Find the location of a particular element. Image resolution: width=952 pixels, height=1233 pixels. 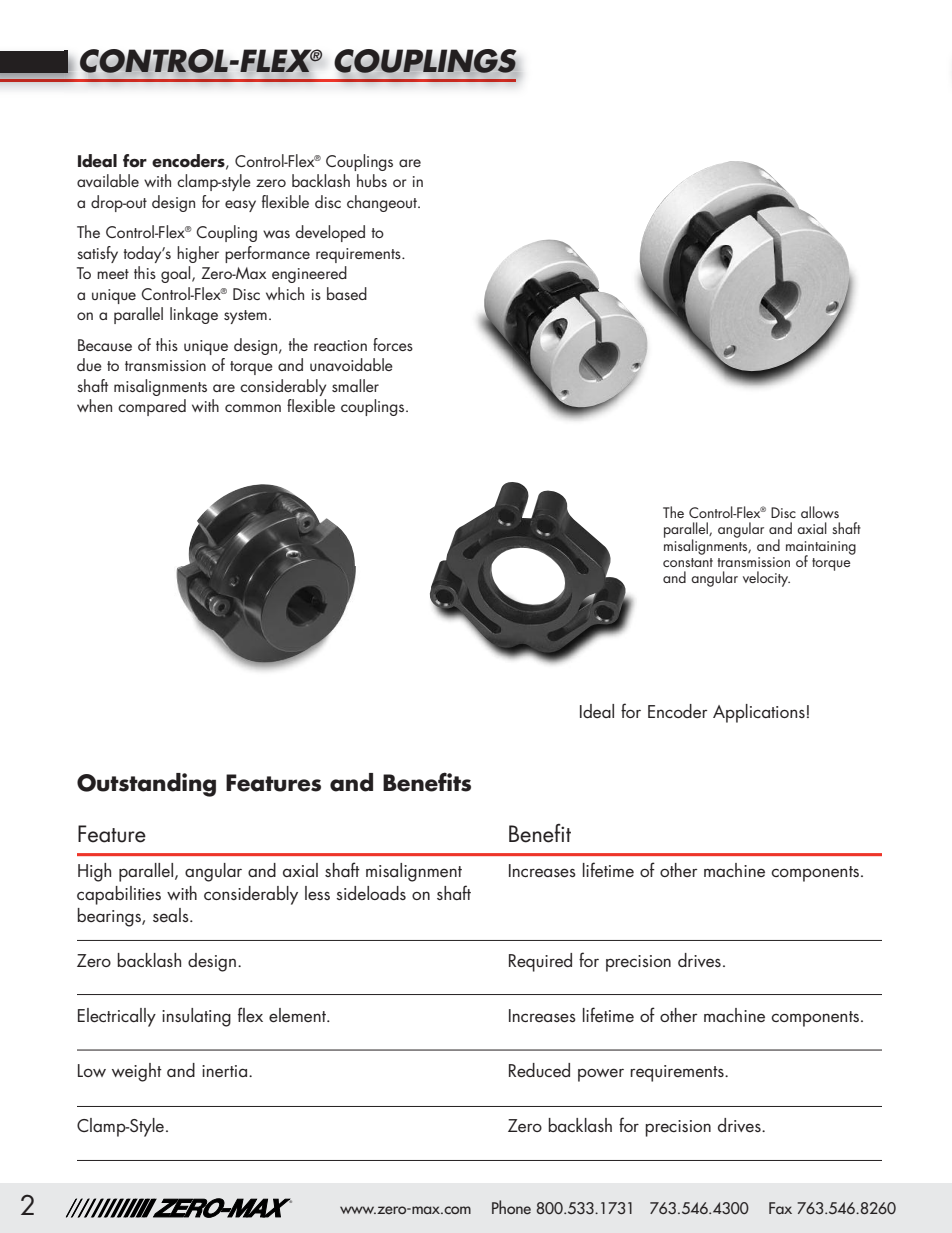

Fax is located at coordinates (780, 1208).
